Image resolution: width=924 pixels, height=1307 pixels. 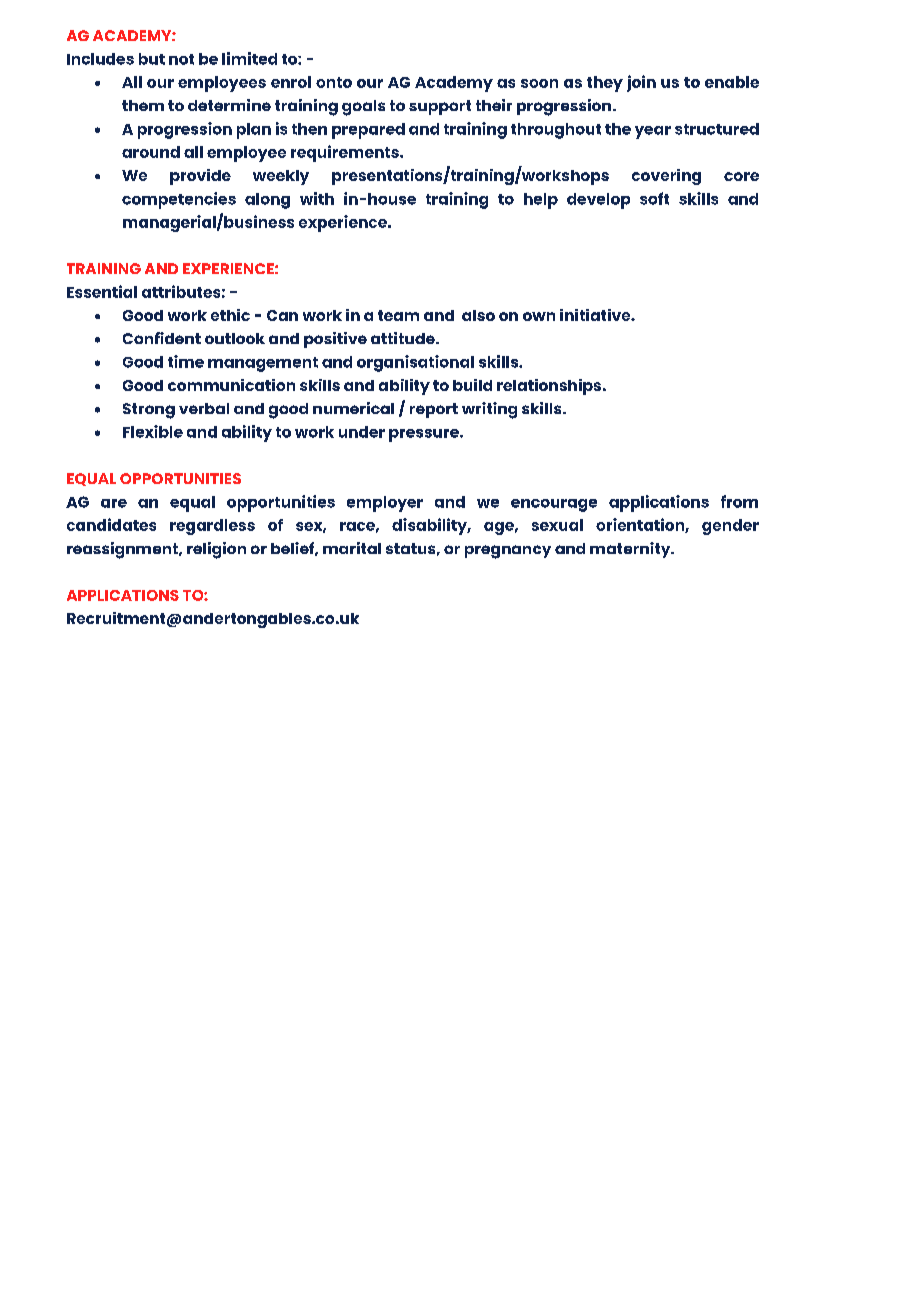 I want to click on onto, so click(x=334, y=82).
